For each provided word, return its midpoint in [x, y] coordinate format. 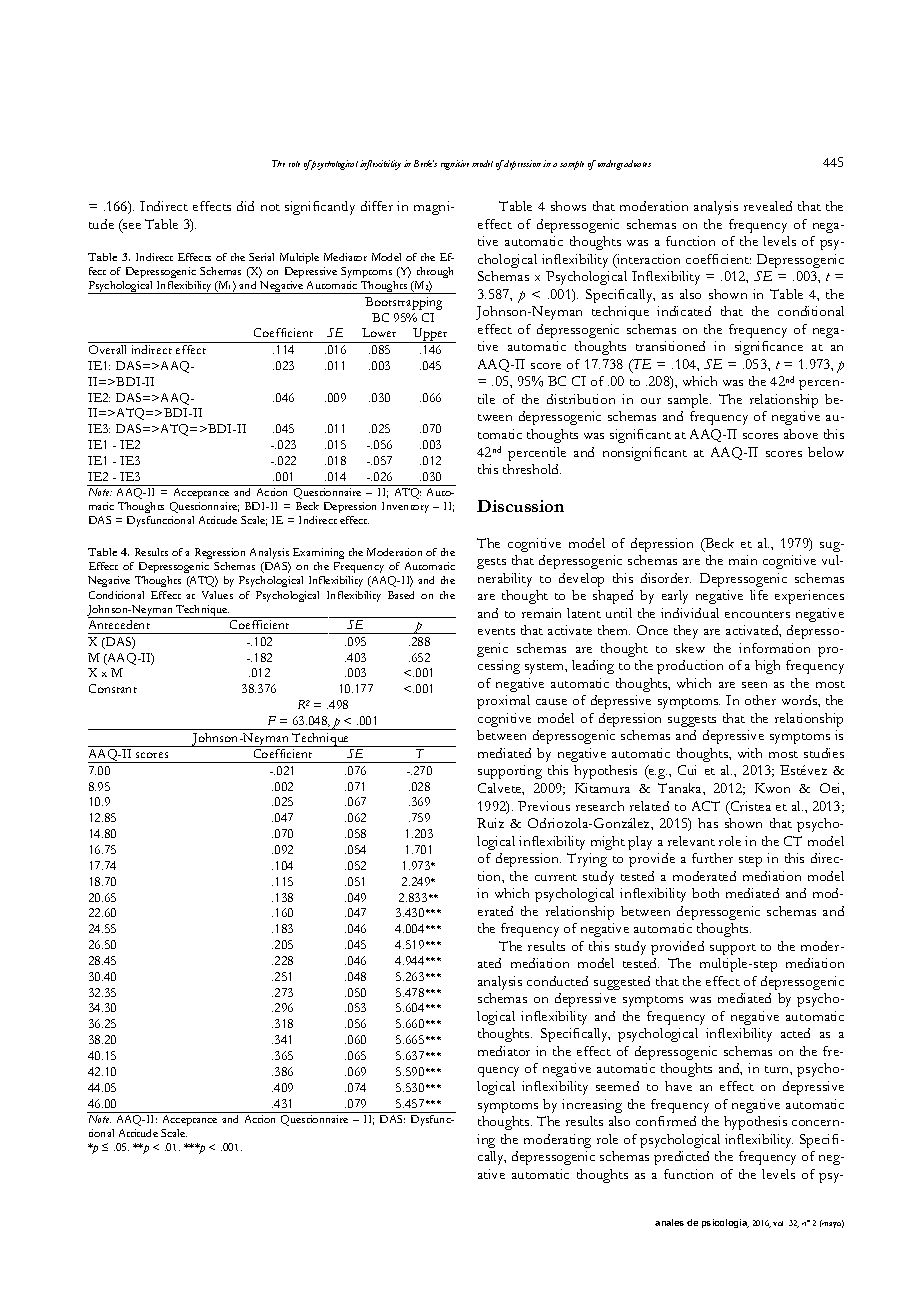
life [759, 595]
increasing [592, 1106]
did [245, 206]
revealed [768, 206]
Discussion [520, 506]
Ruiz [490, 823]
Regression [220, 553]
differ [377, 206]
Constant [113, 688]
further [712, 858]
